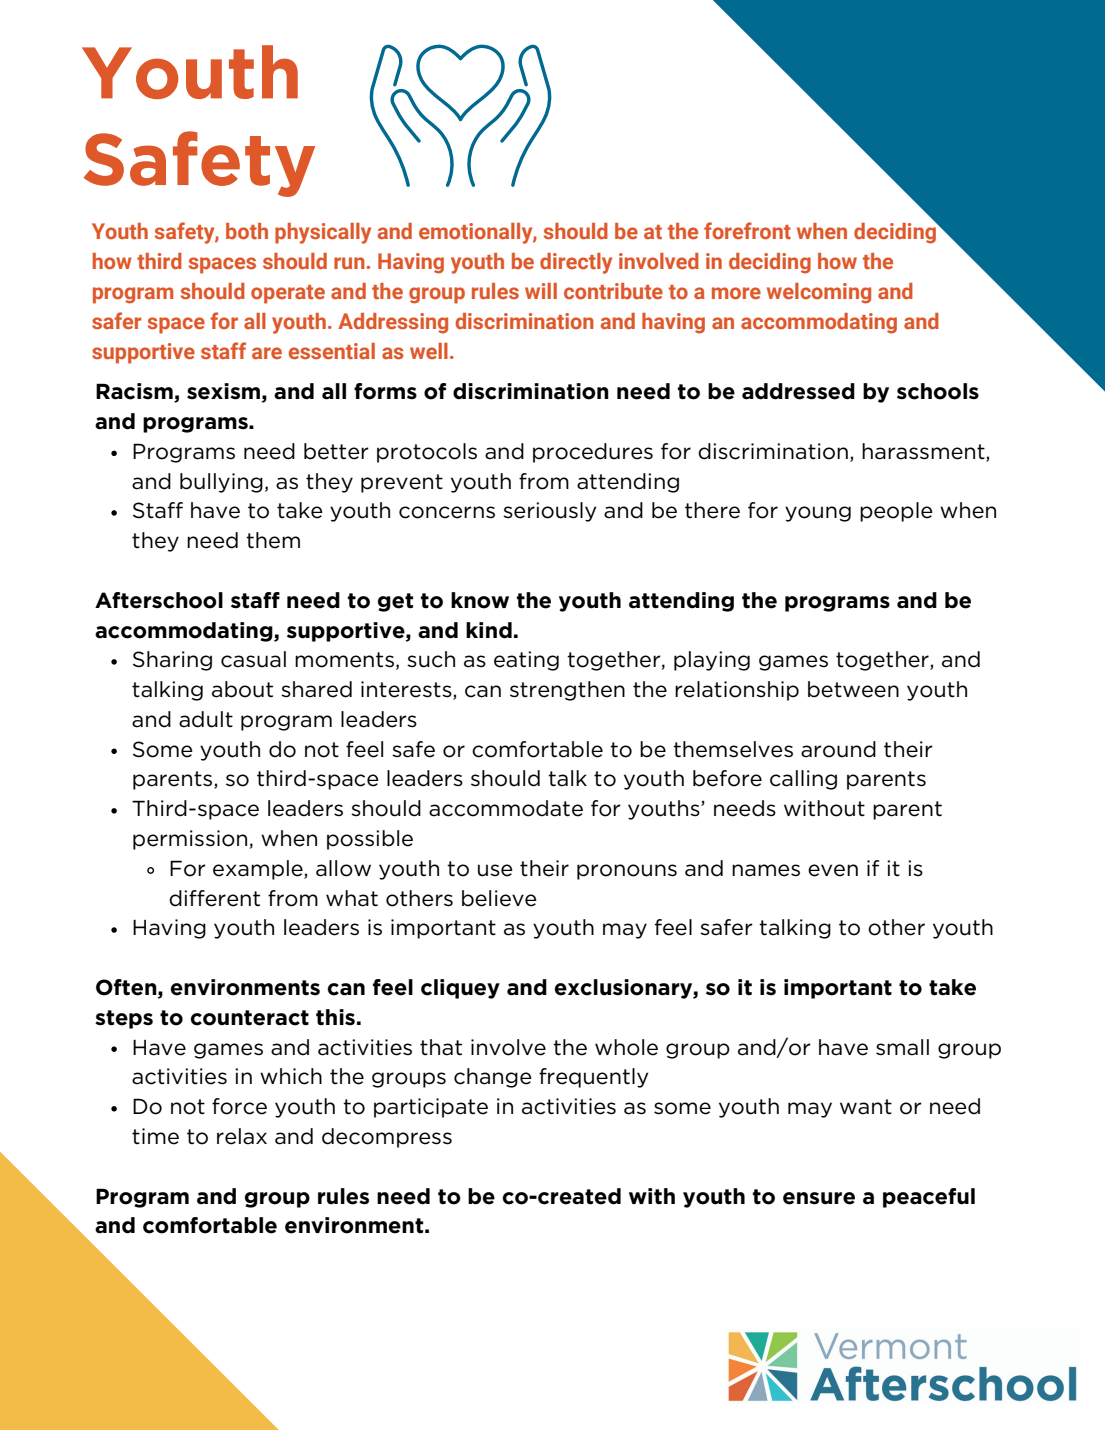  Describe the element at coordinates (495, 870) in the page. I see `use` at that location.
